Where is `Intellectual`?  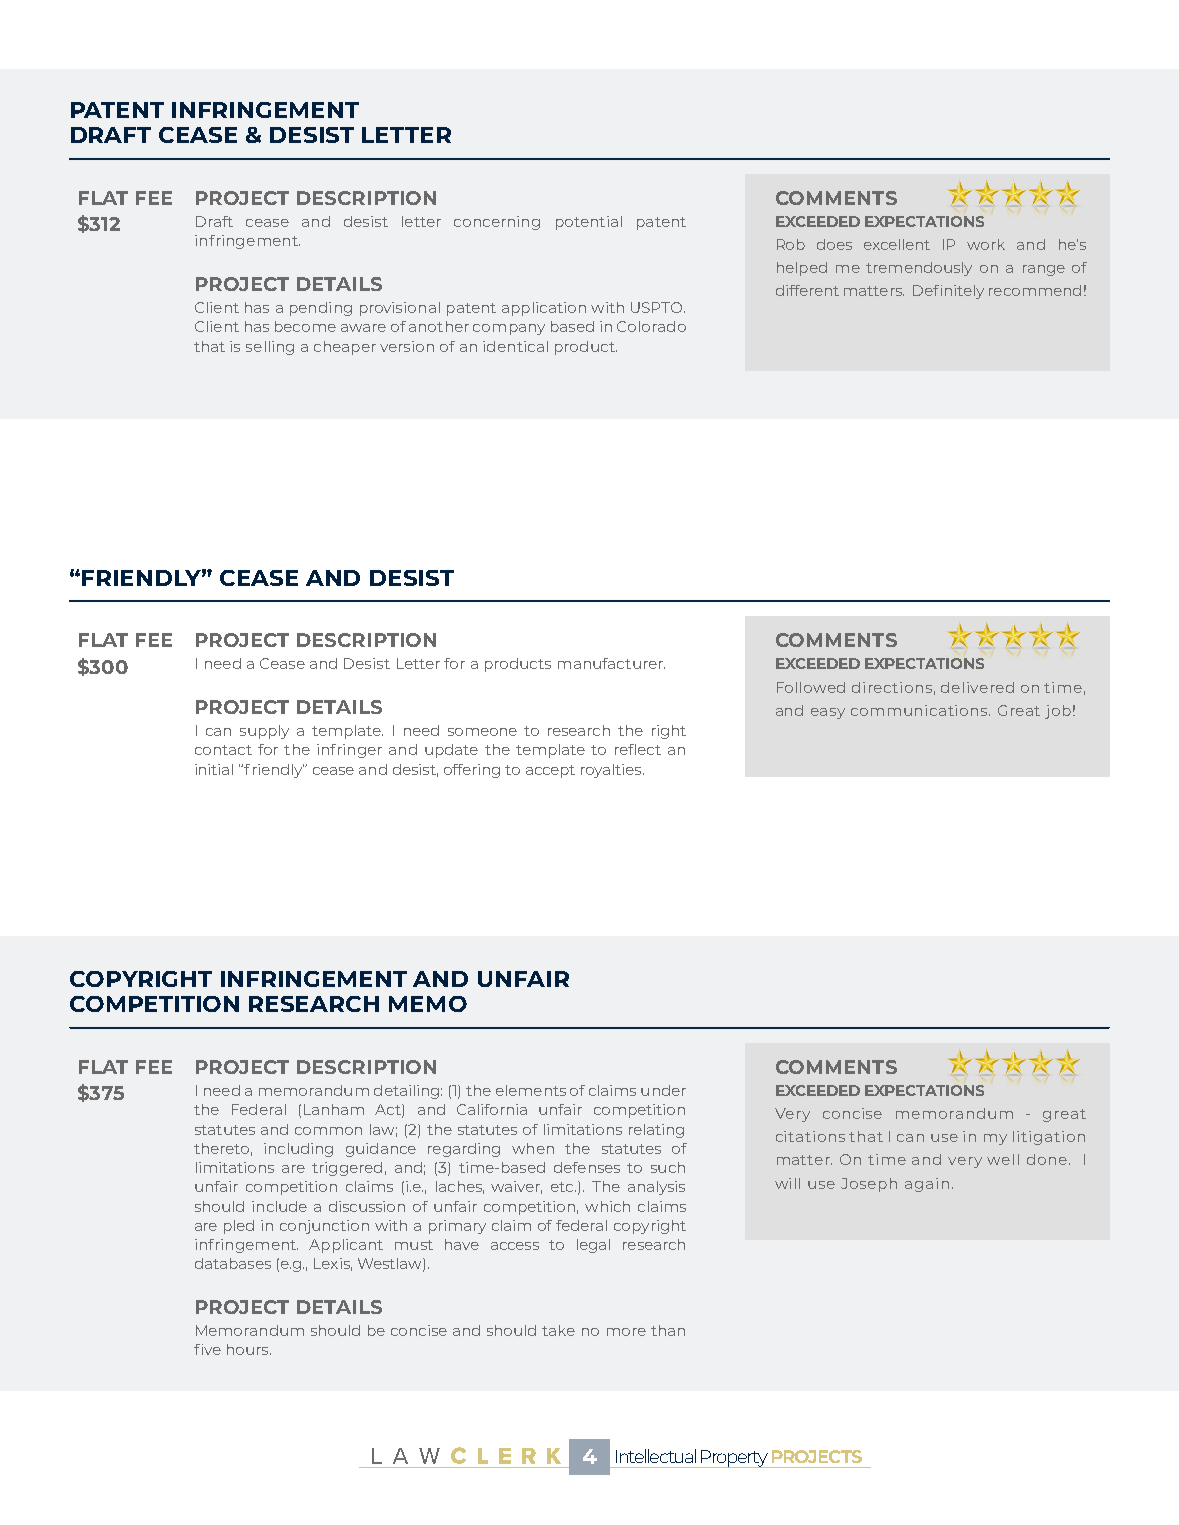
Intellectual is located at coordinates (656, 1456).
